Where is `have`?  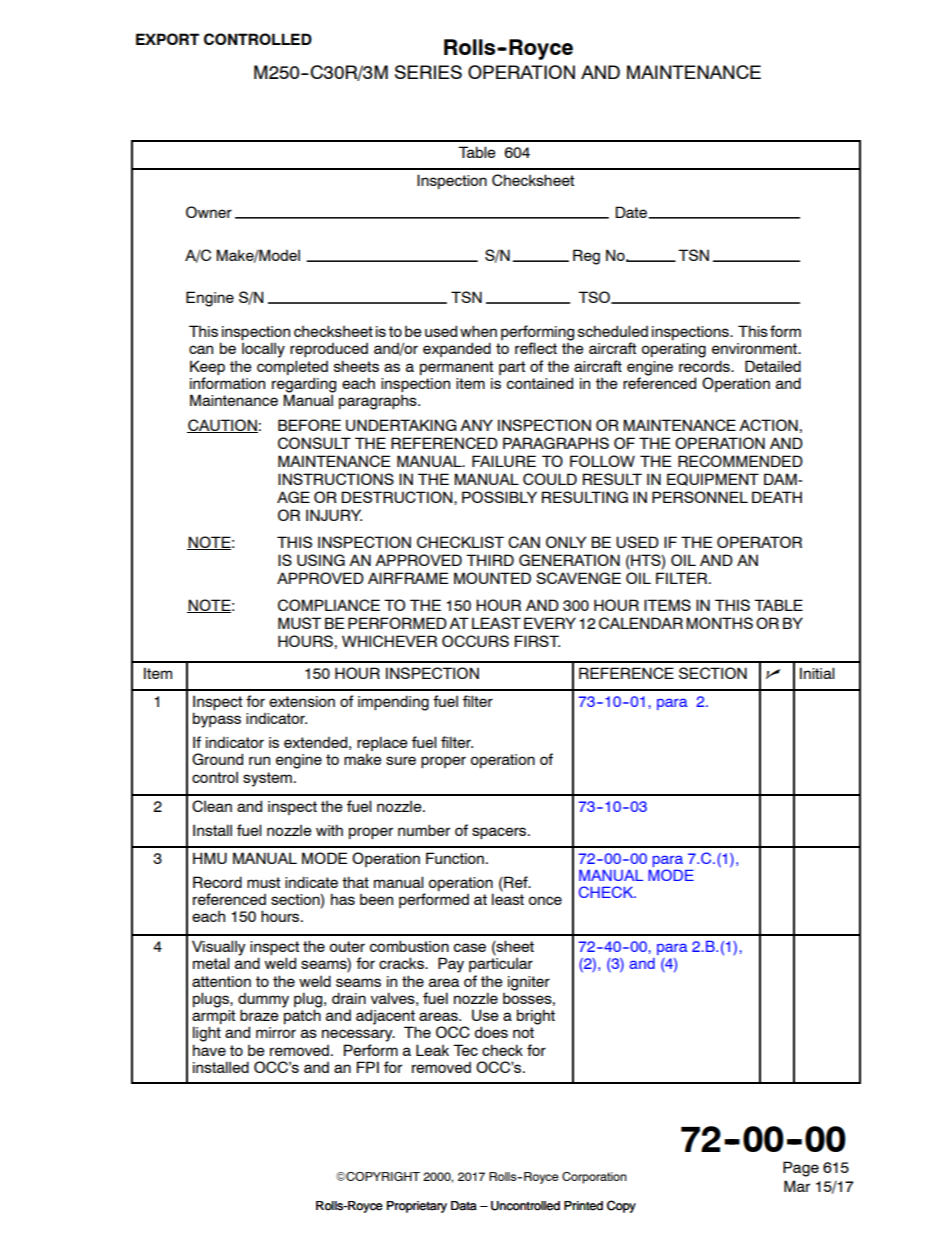
have is located at coordinates (209, 1050).
